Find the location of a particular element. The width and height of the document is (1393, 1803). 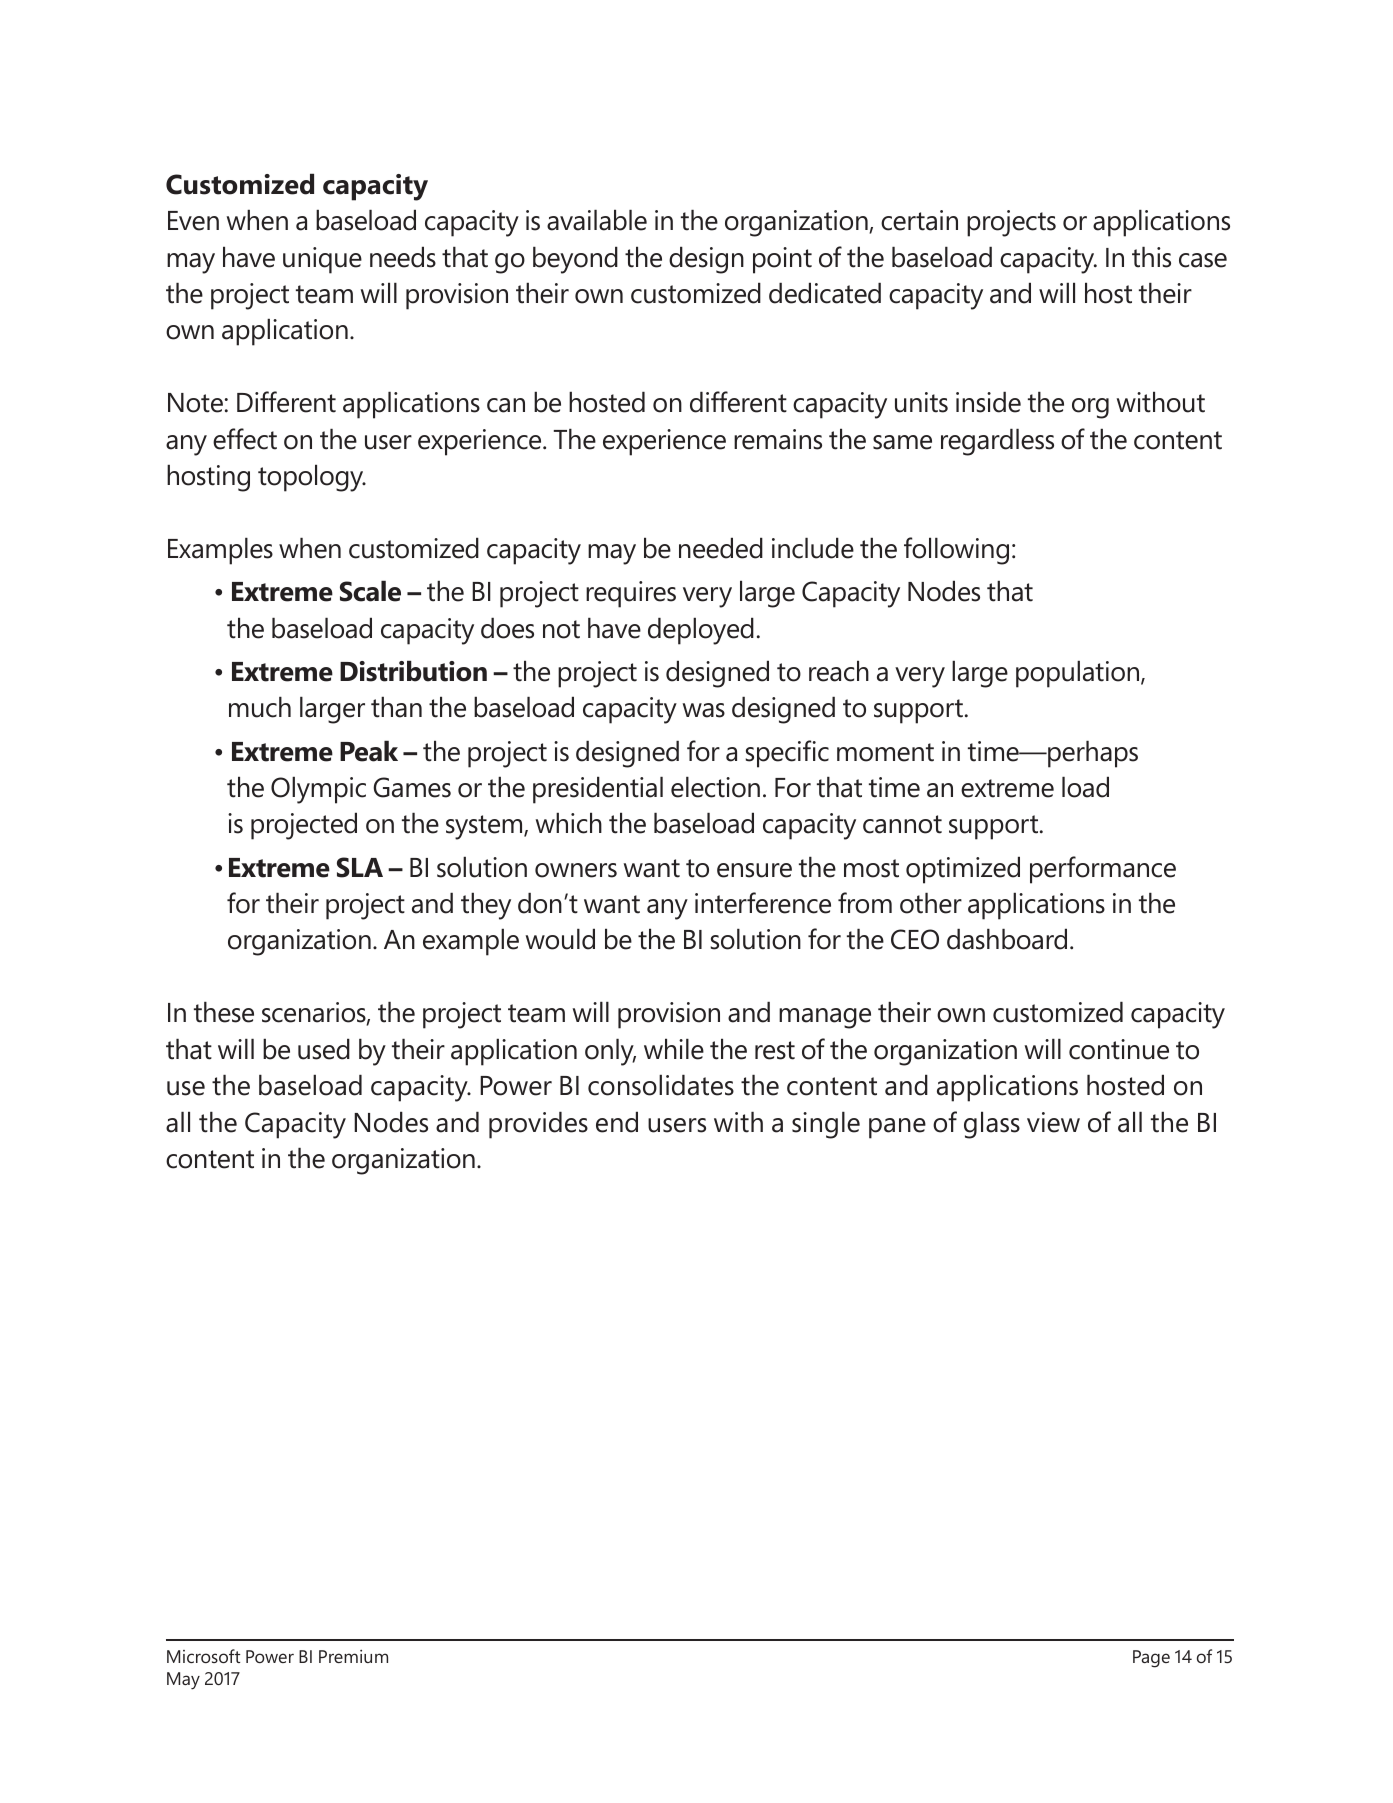

Page is located at coordinates (1151, 1659).
